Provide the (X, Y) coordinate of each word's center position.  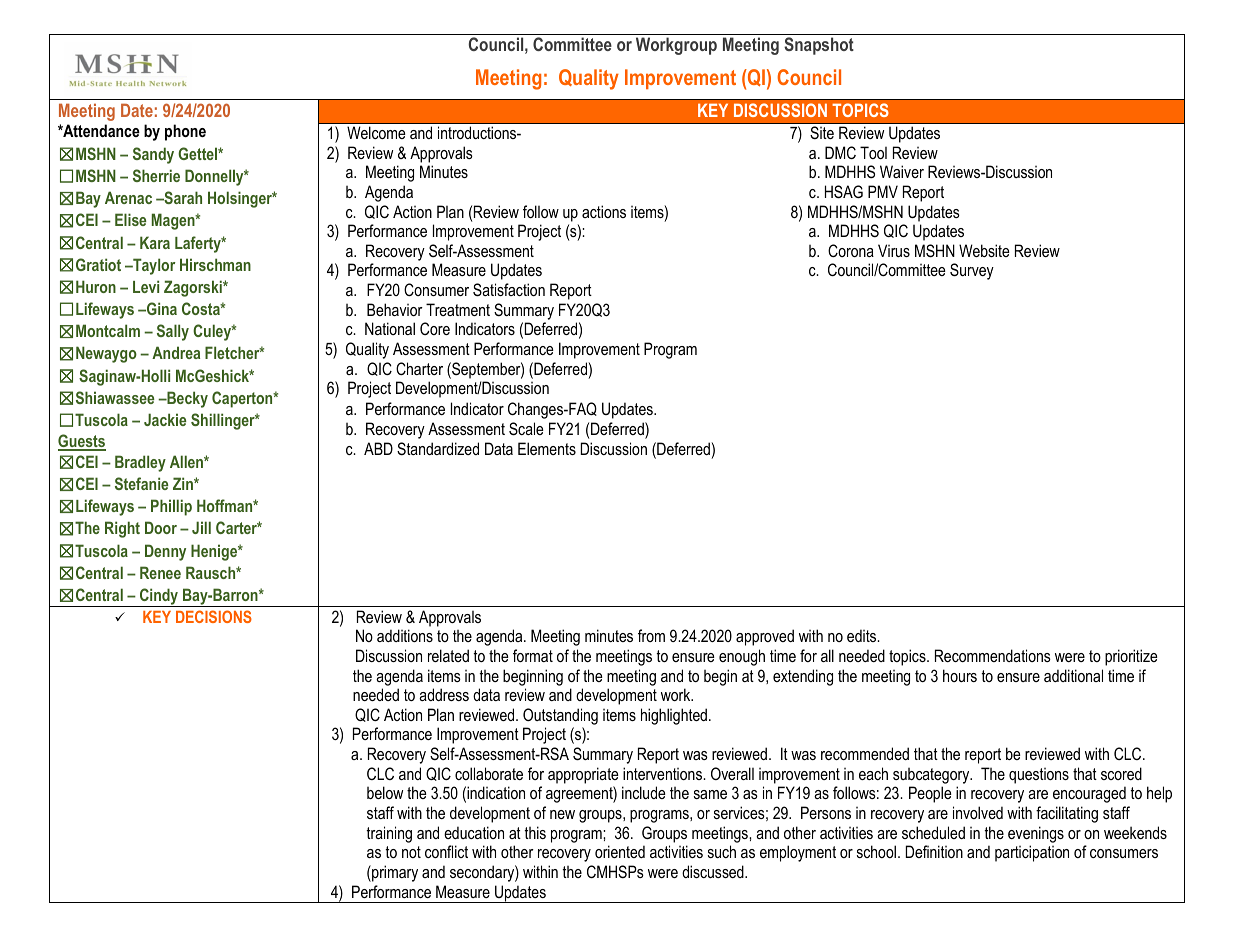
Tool (873, 152)
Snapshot (819, 46)
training (389, 834)
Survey (972, 271)
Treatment (458, 309)
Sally (173, 332)
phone (185, 132)
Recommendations (993, 655)
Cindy (159, 597)
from (651, 635)
